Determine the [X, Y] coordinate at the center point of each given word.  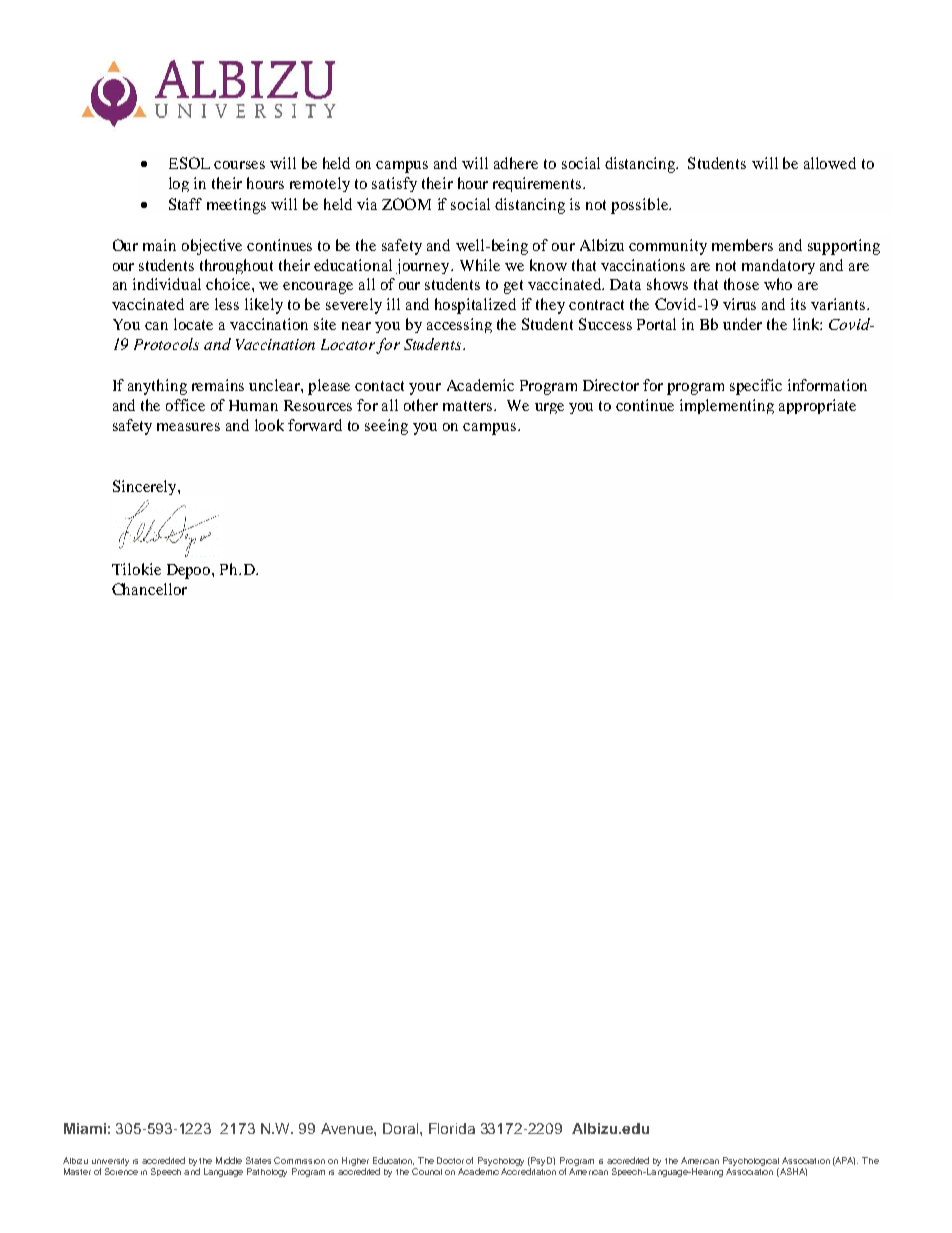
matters [469, 406]
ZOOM [406, 204]
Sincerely [146, 487]
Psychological [751, 1163]
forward [315, 425]
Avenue [348, 1128]
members [742, 245]
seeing [386, 427]
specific [756, 387]
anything [157, 387]
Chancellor [149, 589]
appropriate [817, 406]
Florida [452, 1128]
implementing [727, 406]
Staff [185, 204]
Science [121, 1171]
